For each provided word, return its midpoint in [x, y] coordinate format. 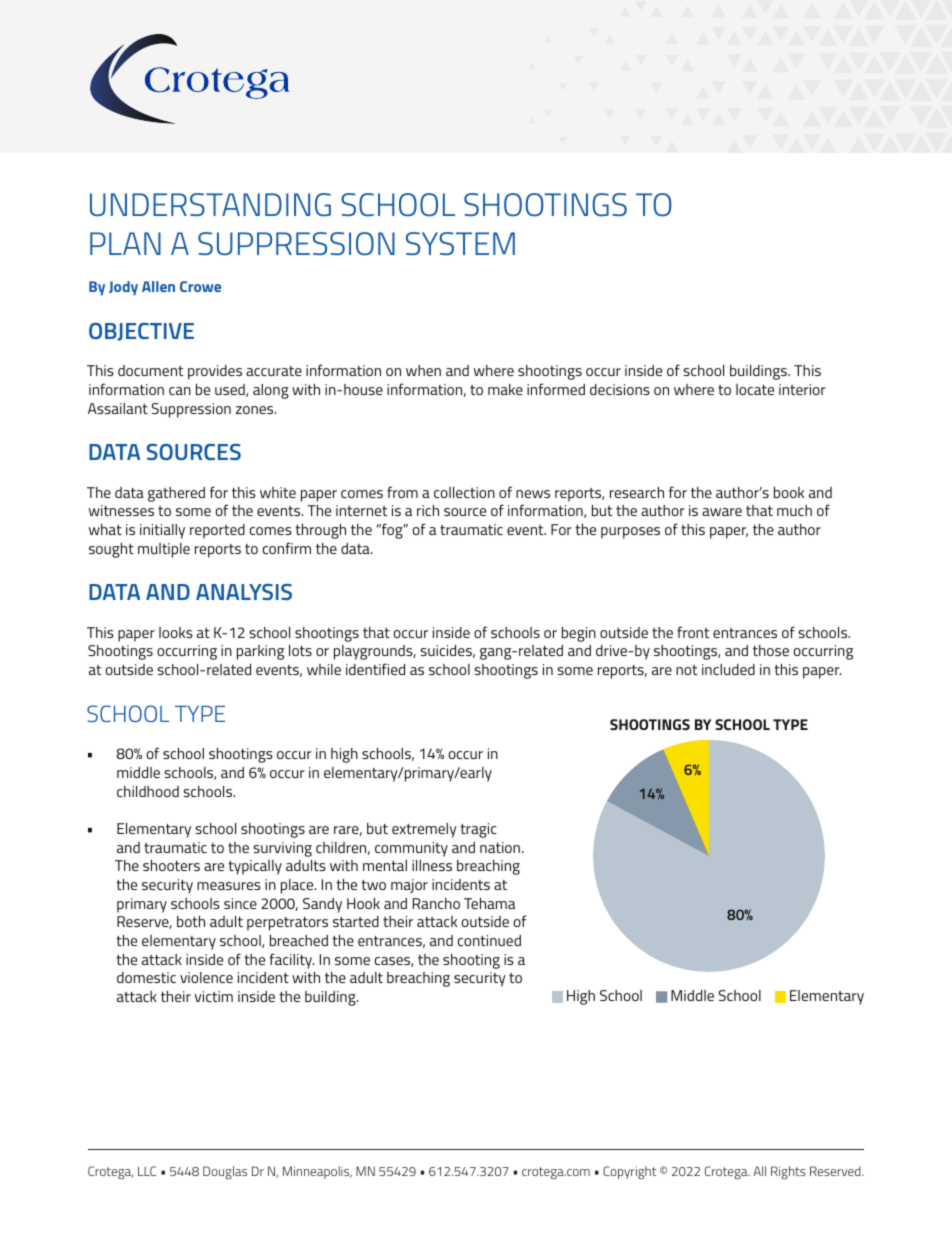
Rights [788, 1172]
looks [176, 632]
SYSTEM [460, 243]
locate [755, 389]
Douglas [225, 1172]
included [728, 669]
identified [375, 669]
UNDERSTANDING [210, 205]
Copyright [629, 1172]
